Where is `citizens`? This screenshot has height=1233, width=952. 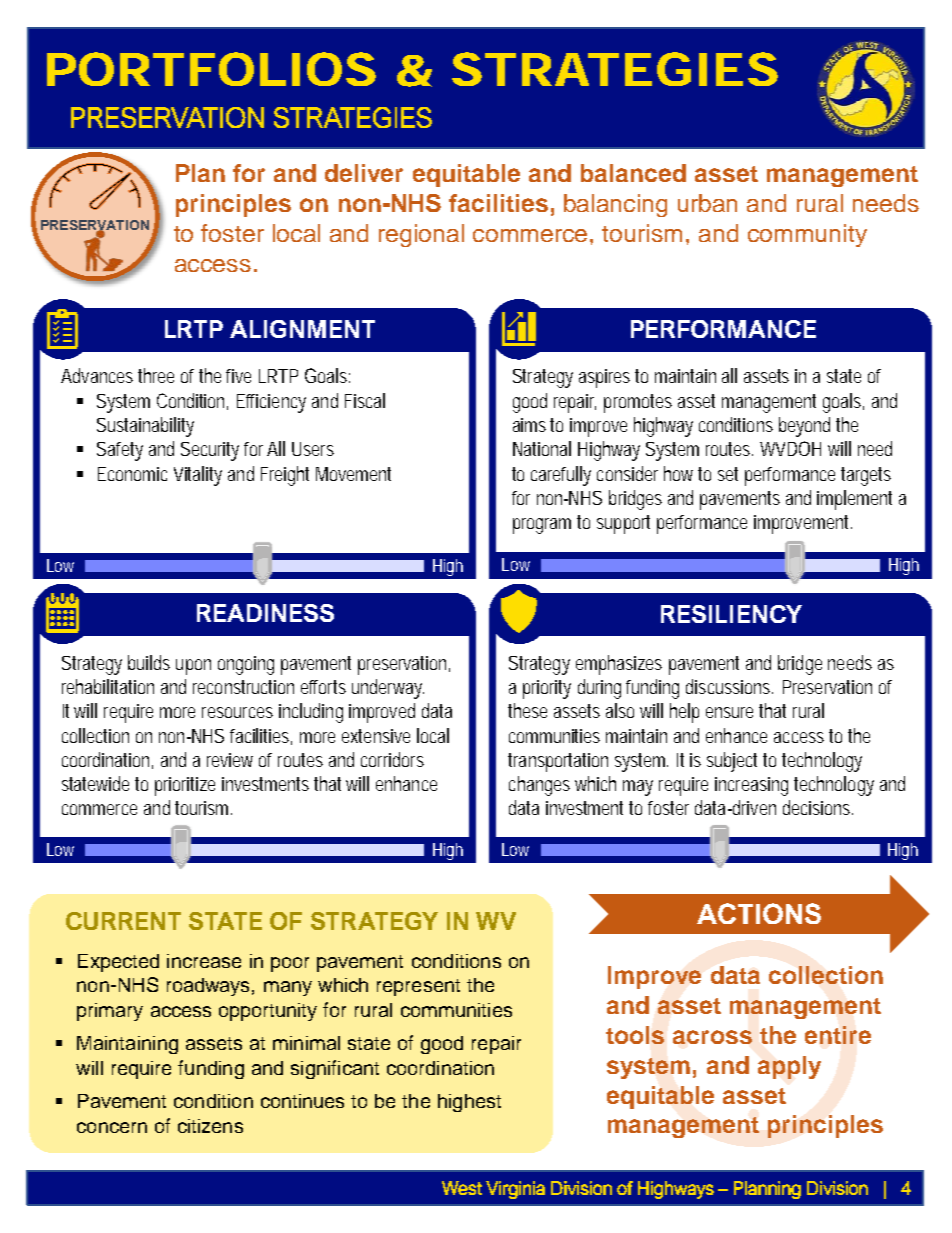 citizens is located at coordinates (210, 1126).
